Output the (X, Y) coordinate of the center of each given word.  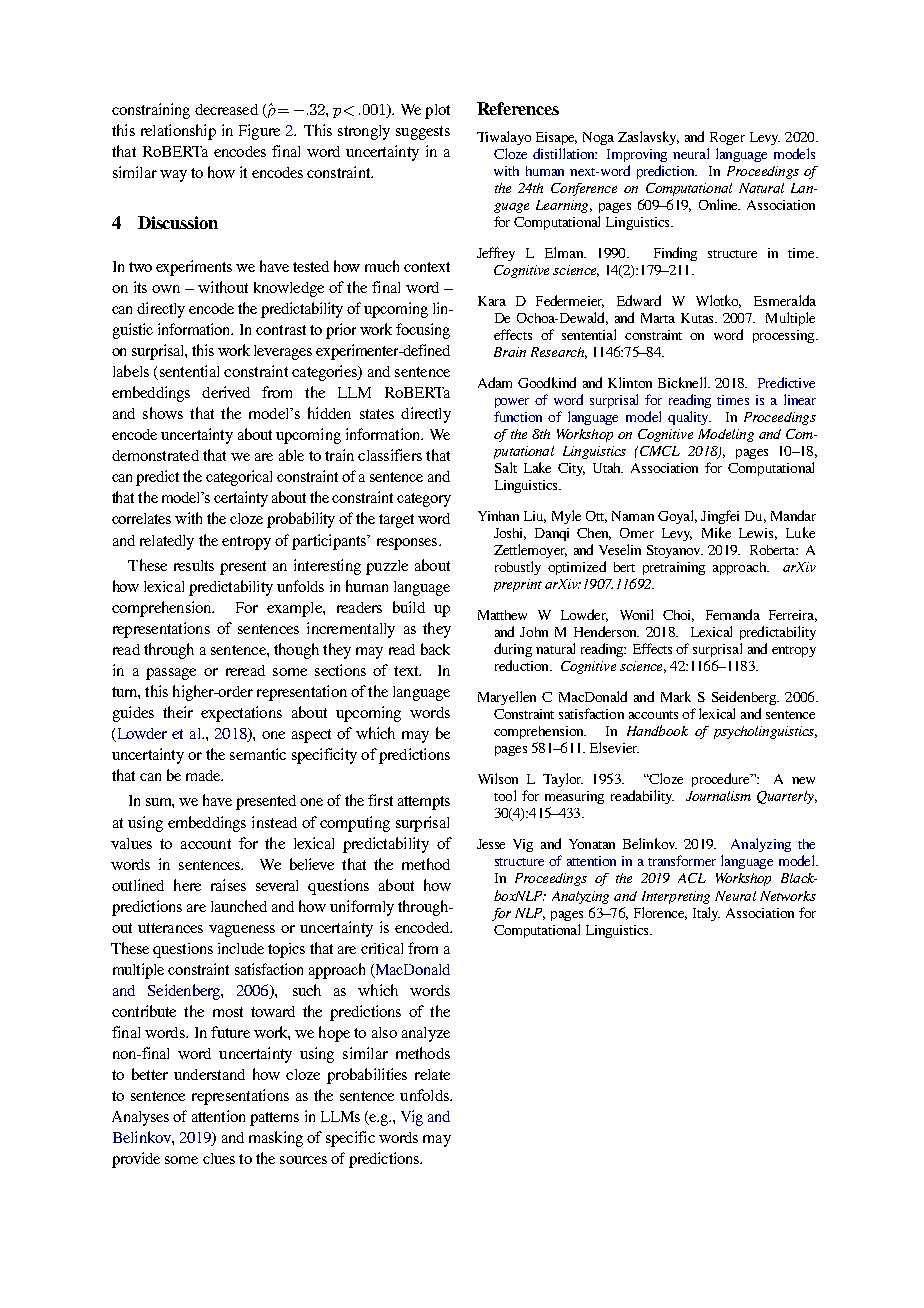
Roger (727, 138)
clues (219, 1158)
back (435, 649)
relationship (178, 132)
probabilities (367, 1076)
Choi (678, 616)
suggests (423, 133)
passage (171, 674)
